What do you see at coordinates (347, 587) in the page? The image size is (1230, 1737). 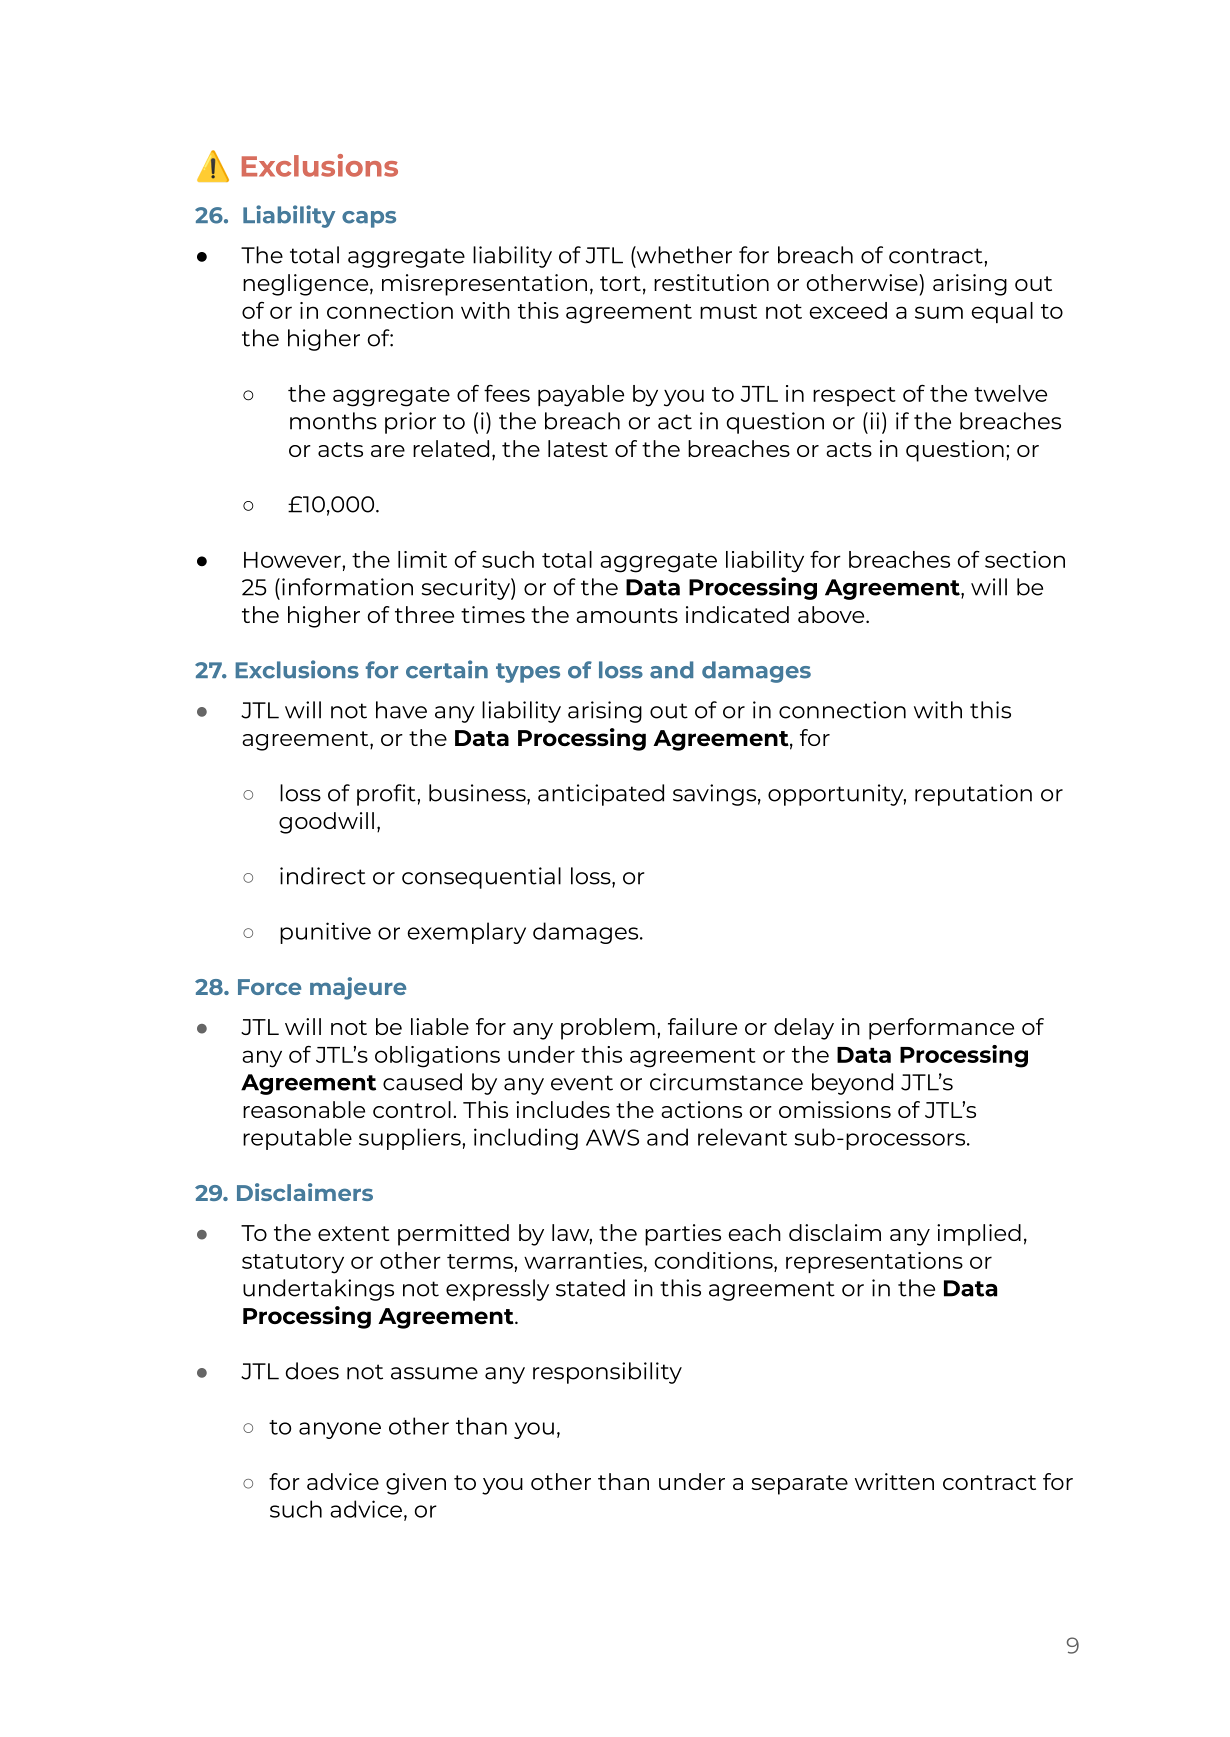 I see `information` at bounding box center [347, 587].
